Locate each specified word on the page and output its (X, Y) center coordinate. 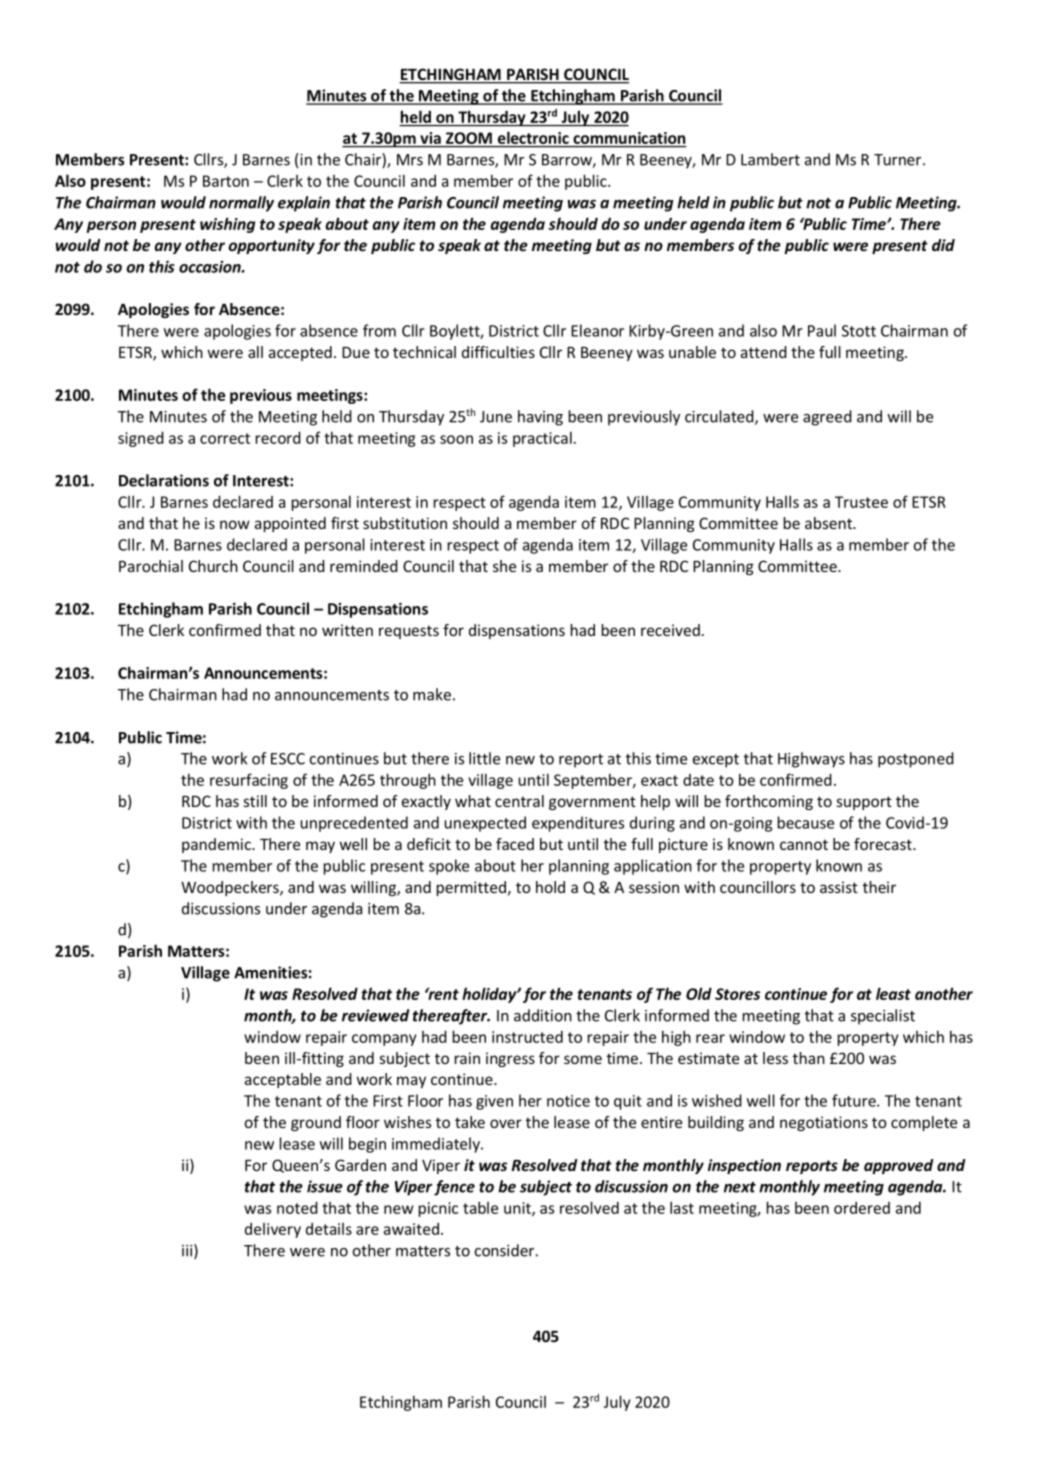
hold (550, 887)
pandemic (217, 845)
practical (542, 439)
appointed (290, 524)
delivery (273, 1230)
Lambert (770, 159)
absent (830, 523)
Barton (226, 181)
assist (839, 887)
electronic (533, 138)
